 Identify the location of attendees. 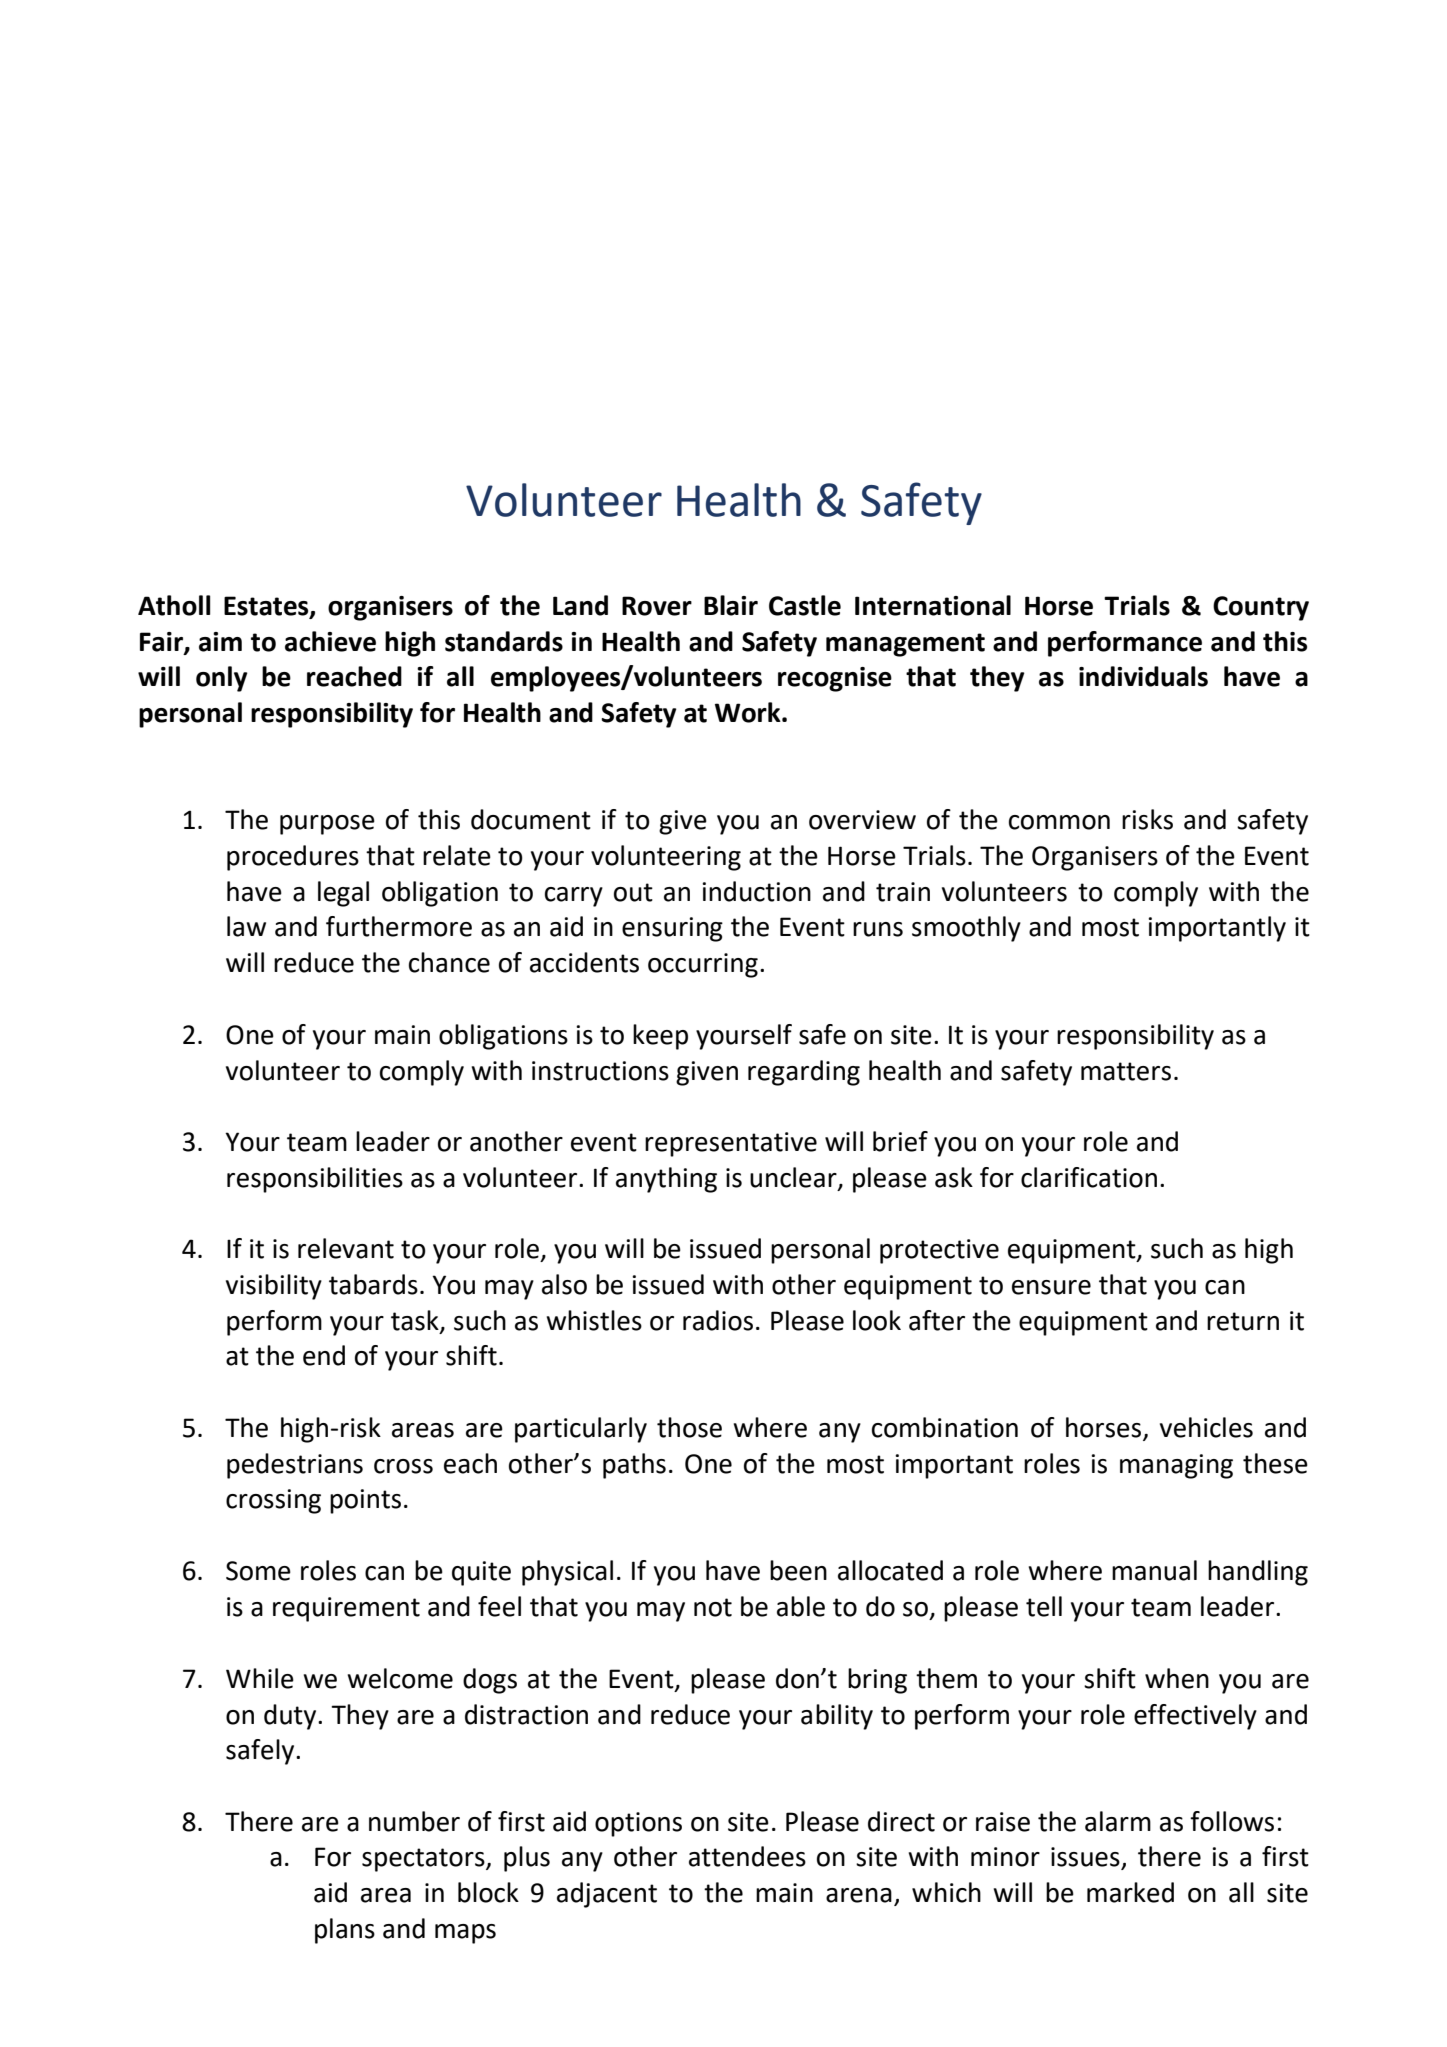
(747, 1856).
